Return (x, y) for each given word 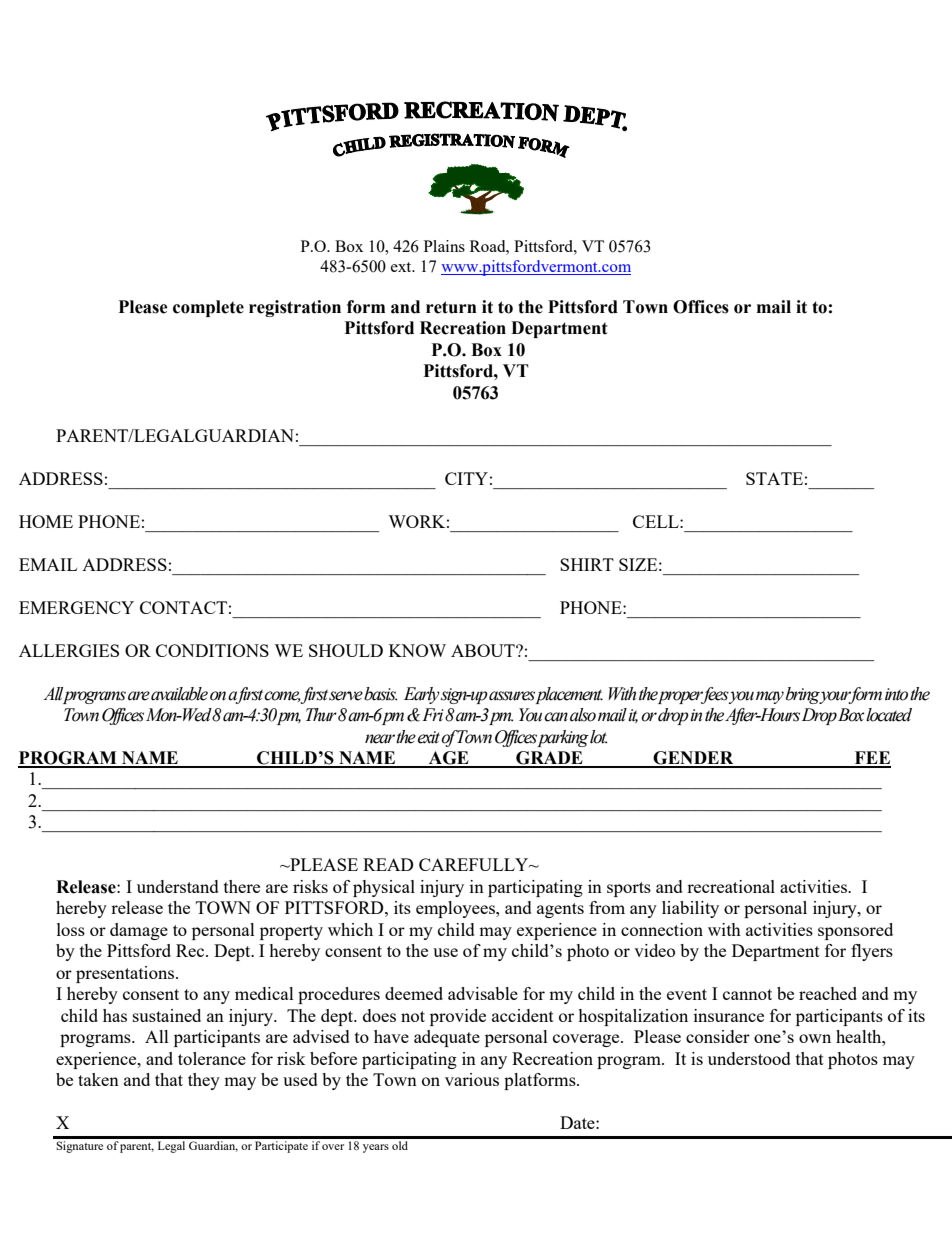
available (179, 694)
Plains (444, 246)
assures (512, 696)
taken (98, 1079)
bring (804, 695)
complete (208, 308)
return (451, 307)
